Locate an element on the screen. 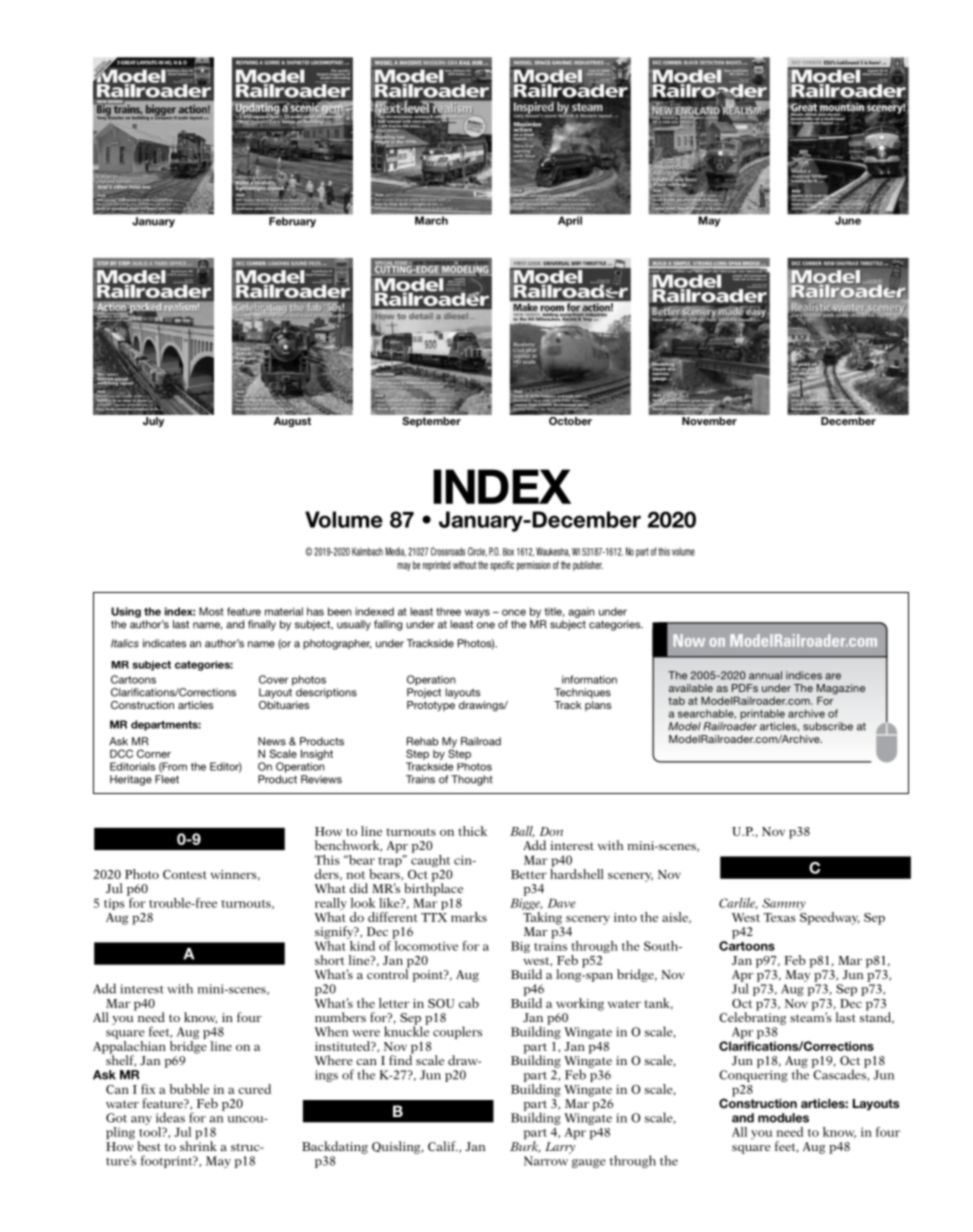 This screenshot has width=973, height=1232. Prototype is located at coordinates (431, 706).
